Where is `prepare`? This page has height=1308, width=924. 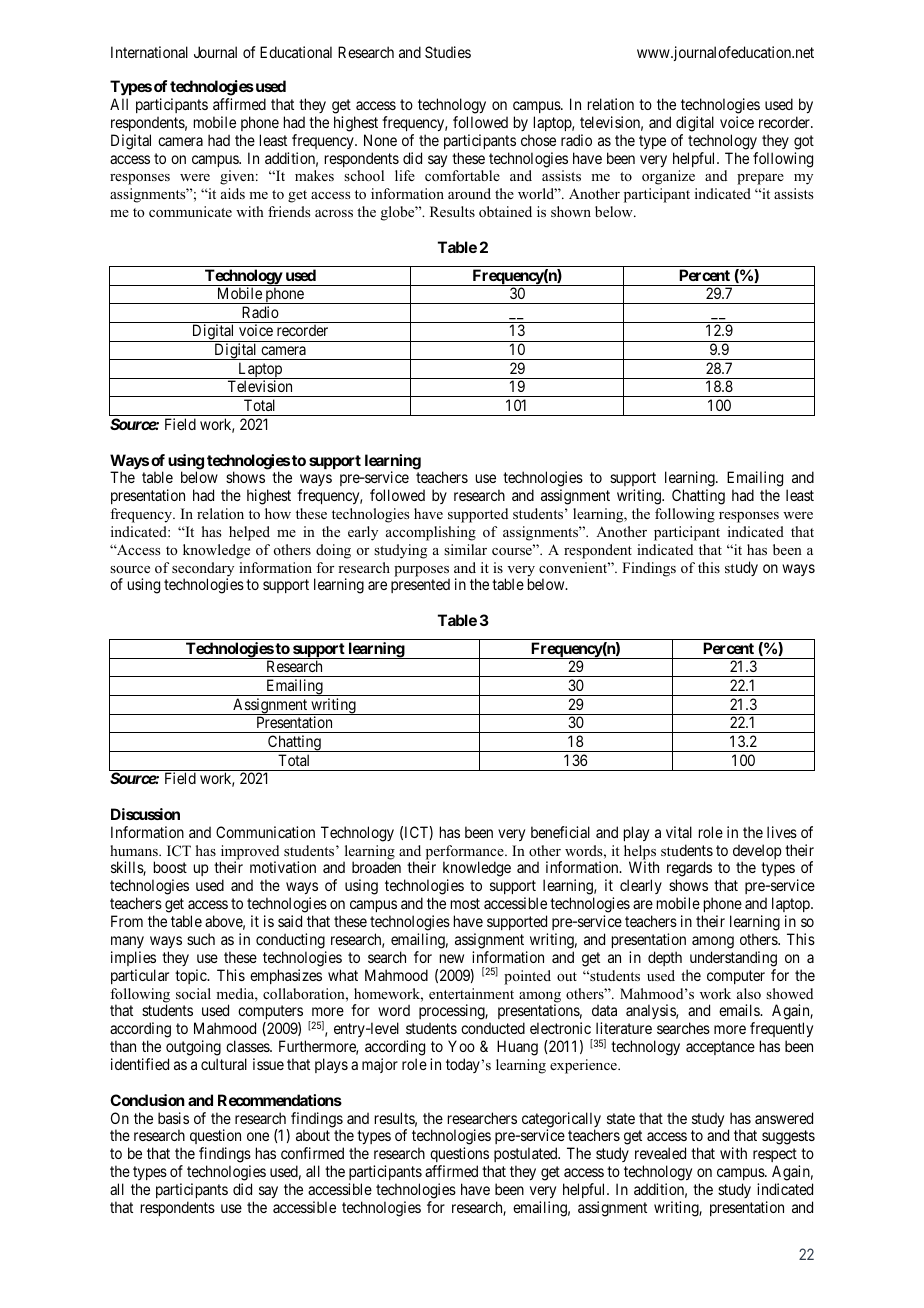 prepare is located at coordinates (760, 179).
